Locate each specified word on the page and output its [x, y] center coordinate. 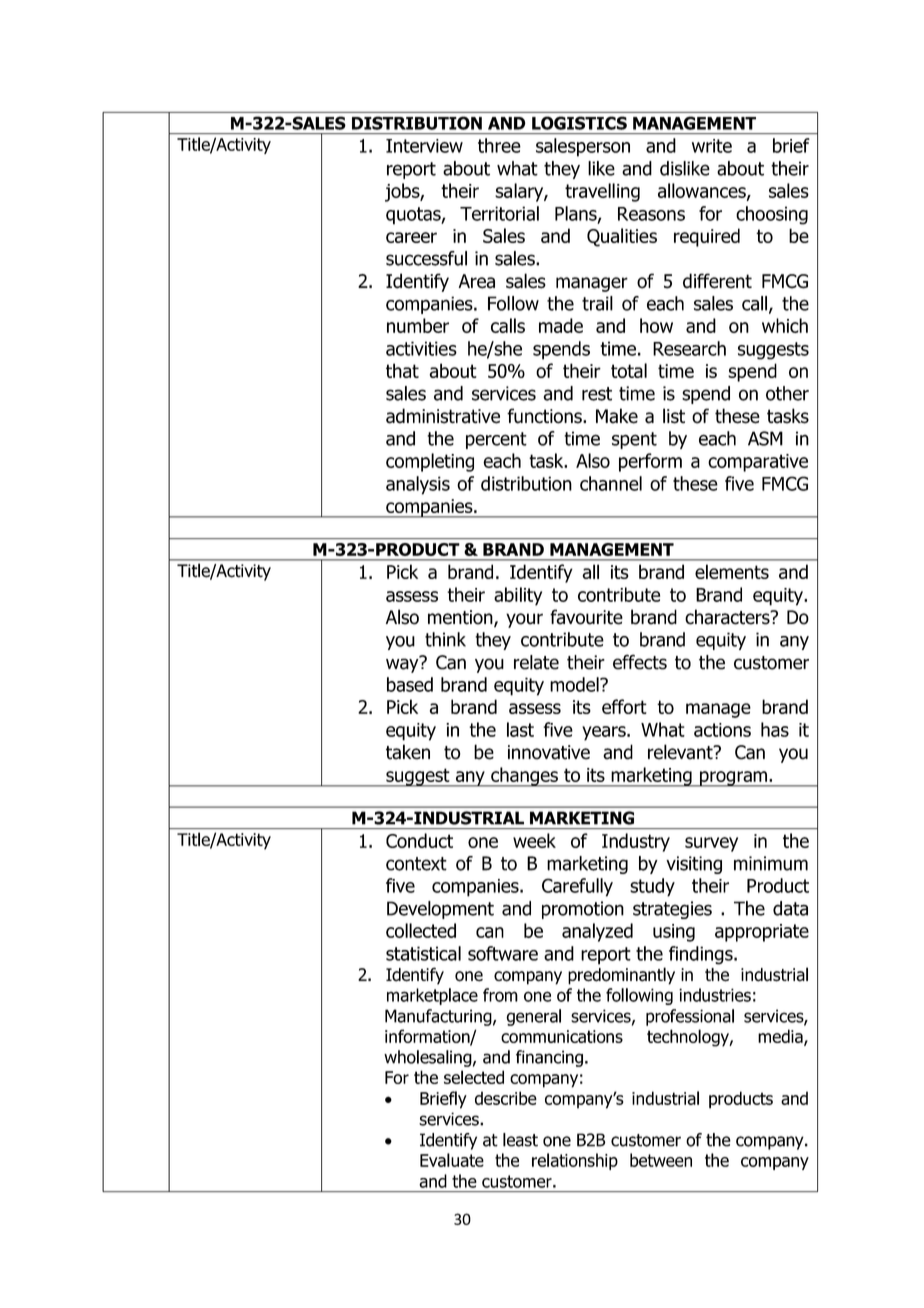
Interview [424, 146]
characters [728, 617]
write [712, 146]
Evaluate [452, 1160]
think [445, 639]
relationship [575, 1161]
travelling [602, 192]
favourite [586, 617]
